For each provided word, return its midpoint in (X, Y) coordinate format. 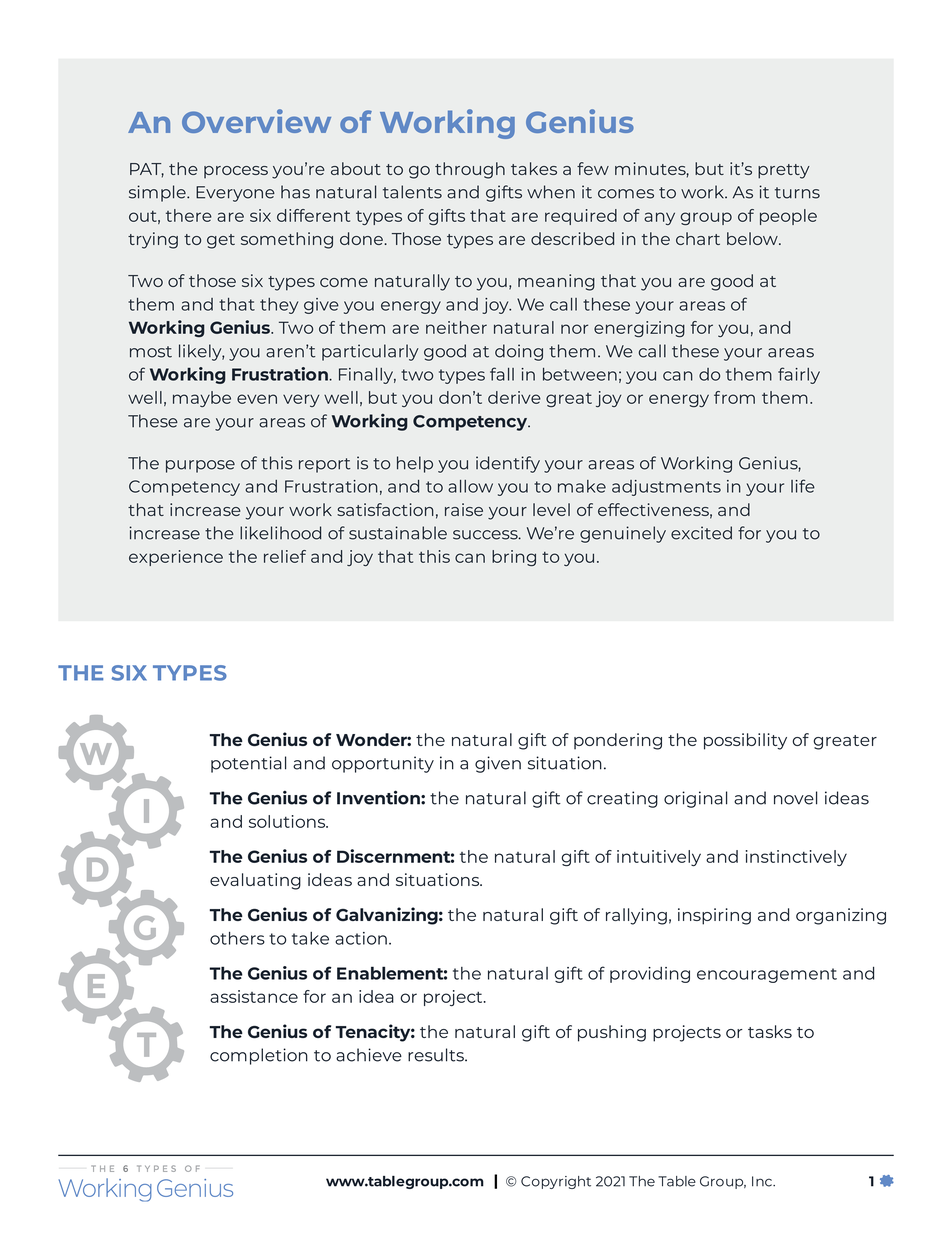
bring (514, 558)
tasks (770, 1031)
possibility (745, 741)
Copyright (556, 1182)
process (236, 172)
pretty (784, 171)
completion (259, 1056)
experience (176, 558)
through (470, 170)
